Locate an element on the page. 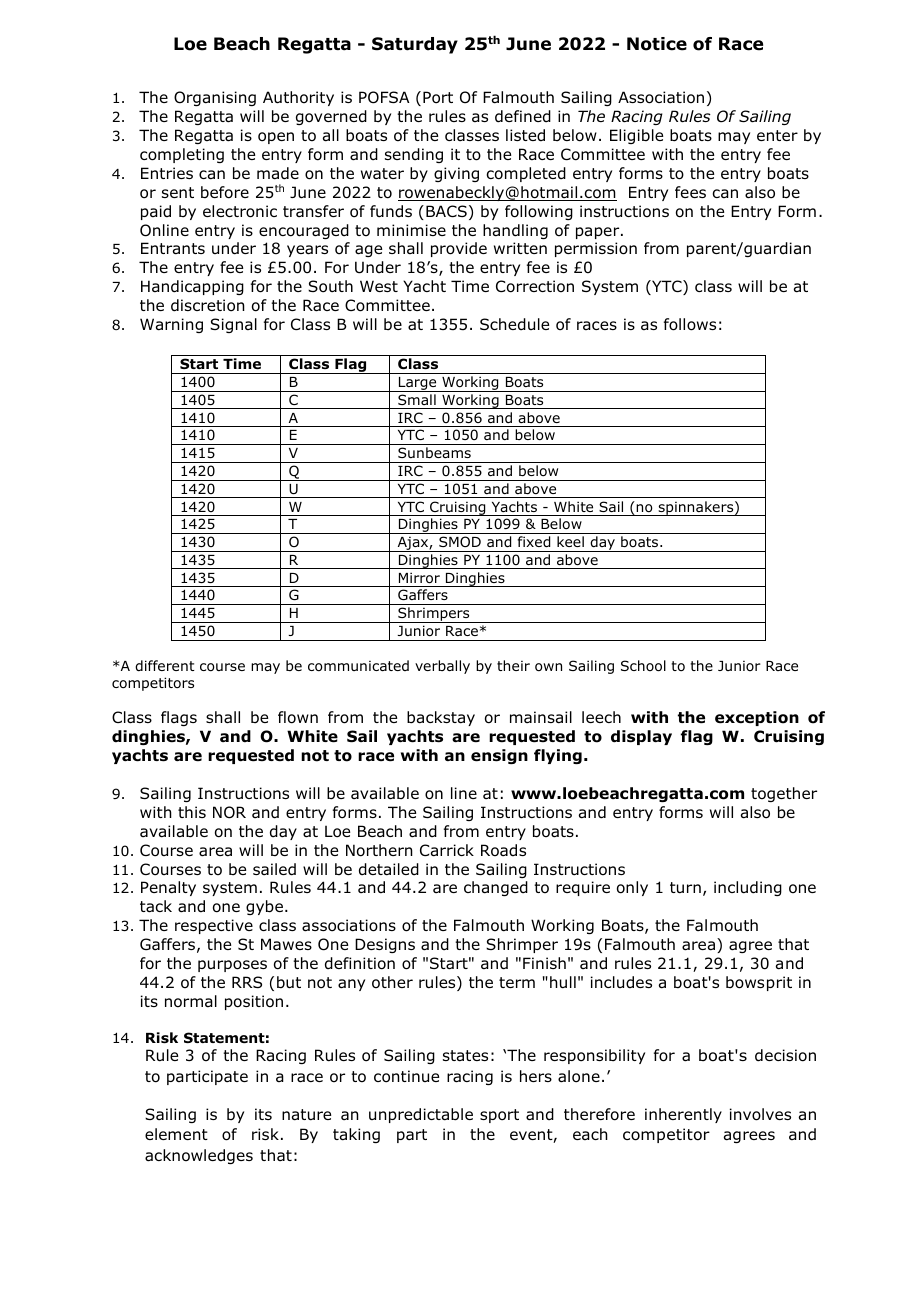 The width and height of the document is (924, 1308). Signal is located at coordinates (233, 325).
